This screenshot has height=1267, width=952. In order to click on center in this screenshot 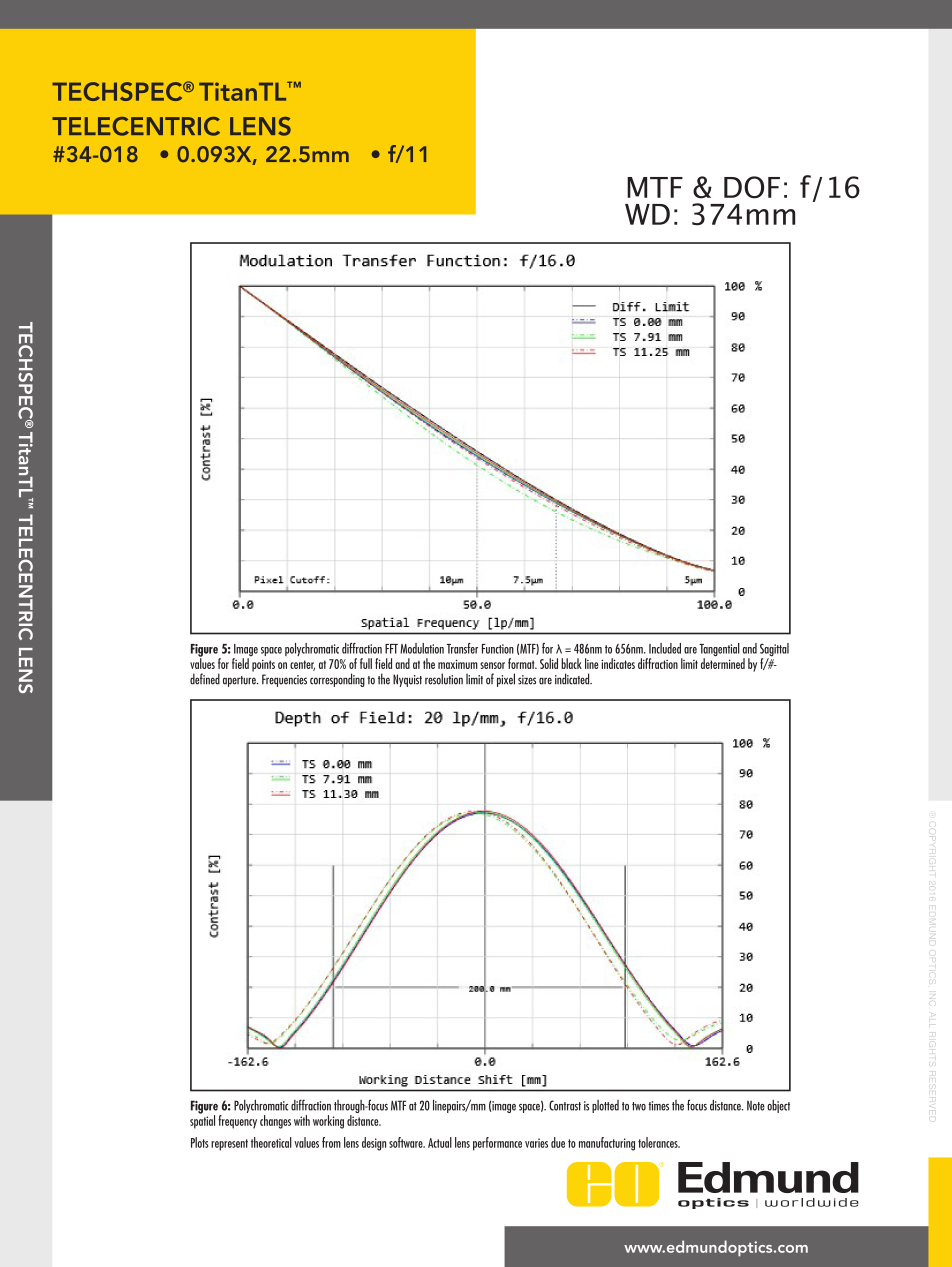, I will do `click(302, 665)`.
